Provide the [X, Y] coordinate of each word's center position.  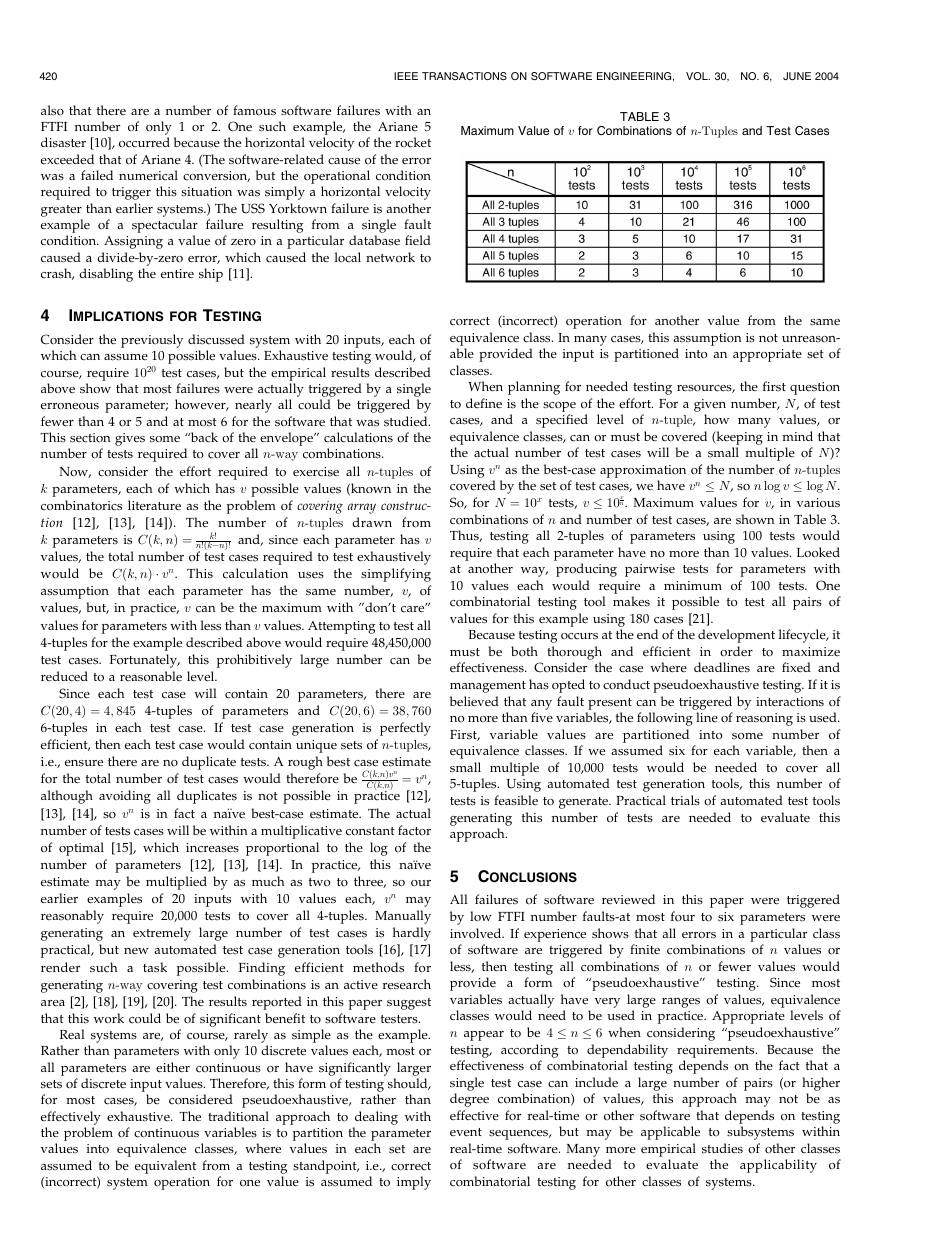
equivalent [165, 1167]
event [466, 1132]
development [736, 636]
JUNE [797, 76]
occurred [144, 142]
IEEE [406, 76]
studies [722, 1148]
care [414, 608]
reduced [64, 676]
